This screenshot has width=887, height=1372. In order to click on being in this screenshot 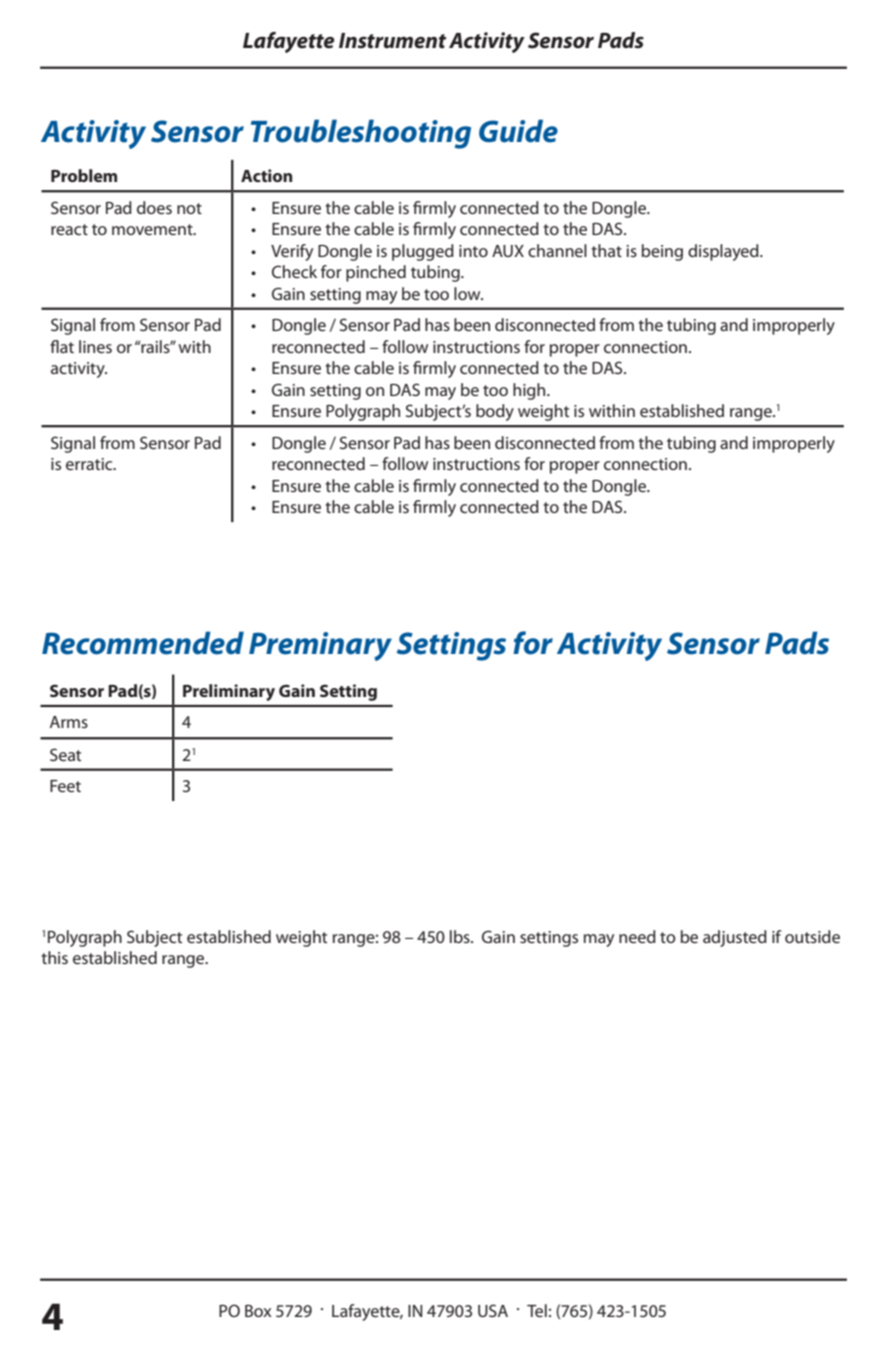, I will do `click(662, 252)`.
